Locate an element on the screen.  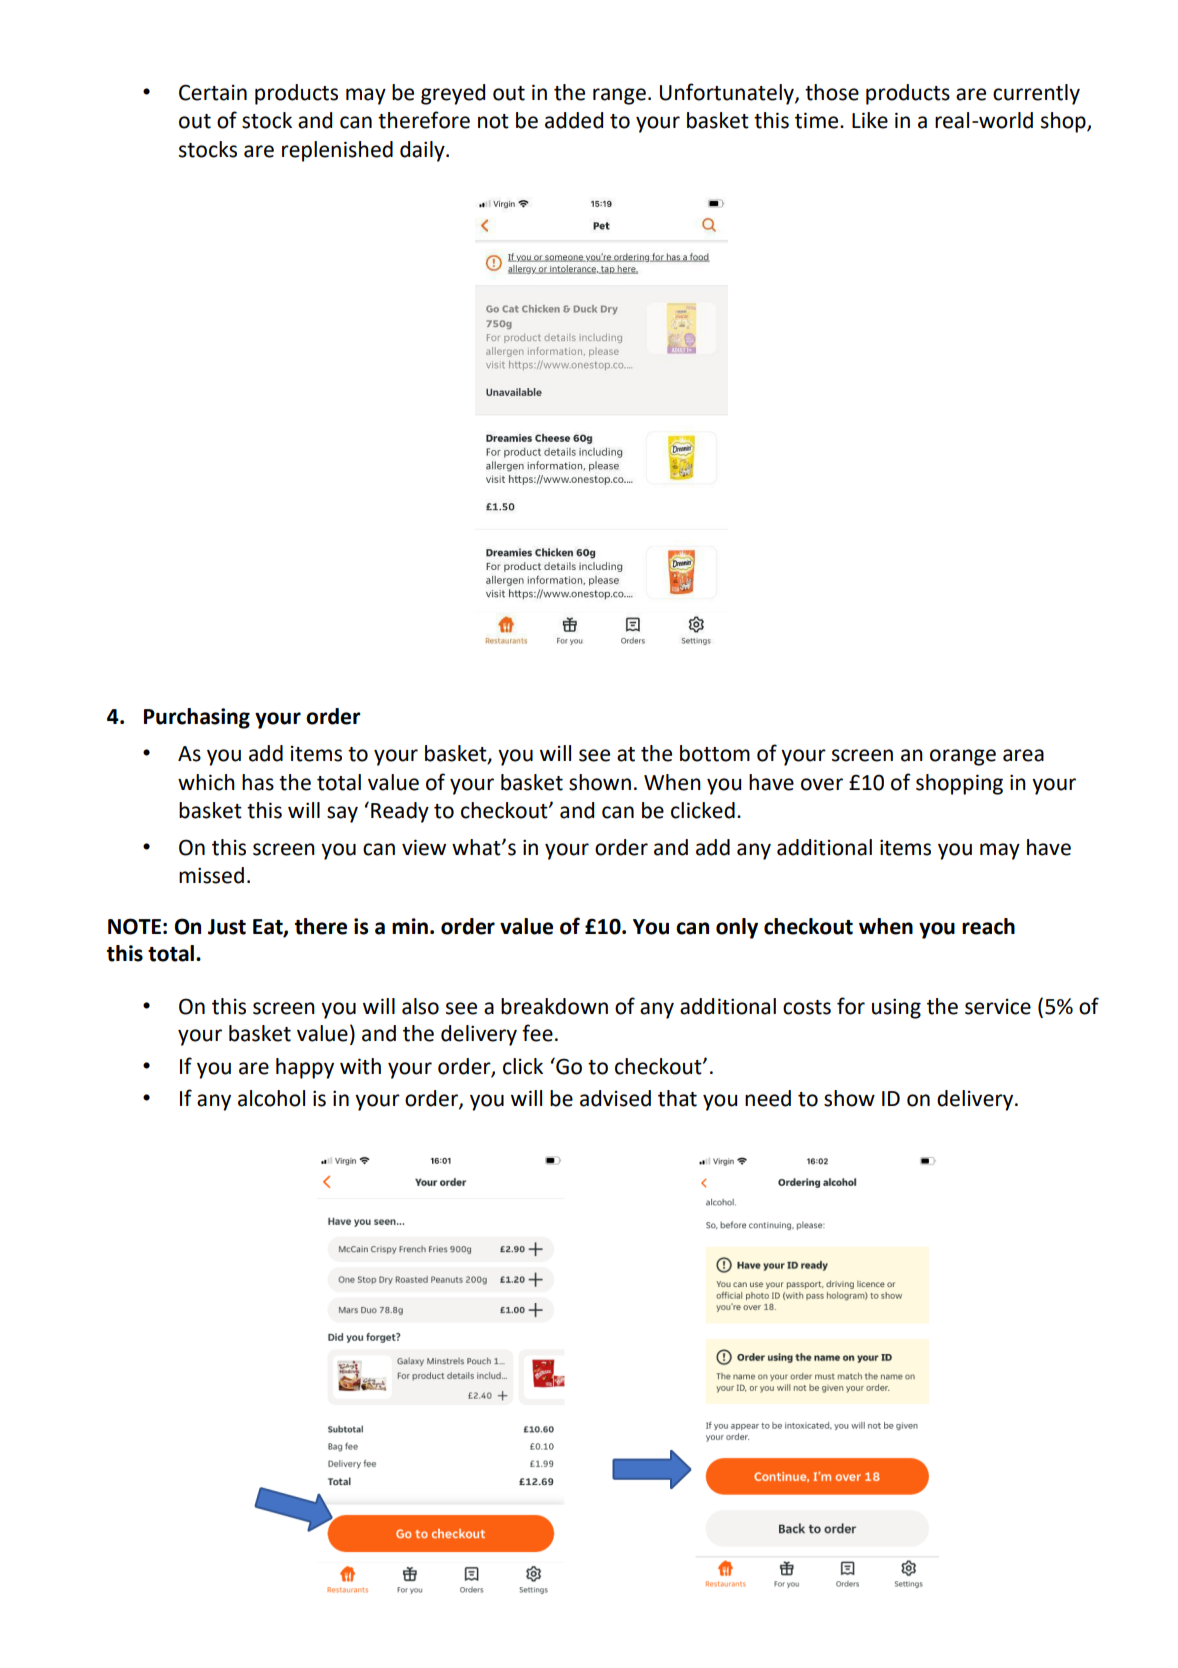
time is located at coordinates (818, 120).
